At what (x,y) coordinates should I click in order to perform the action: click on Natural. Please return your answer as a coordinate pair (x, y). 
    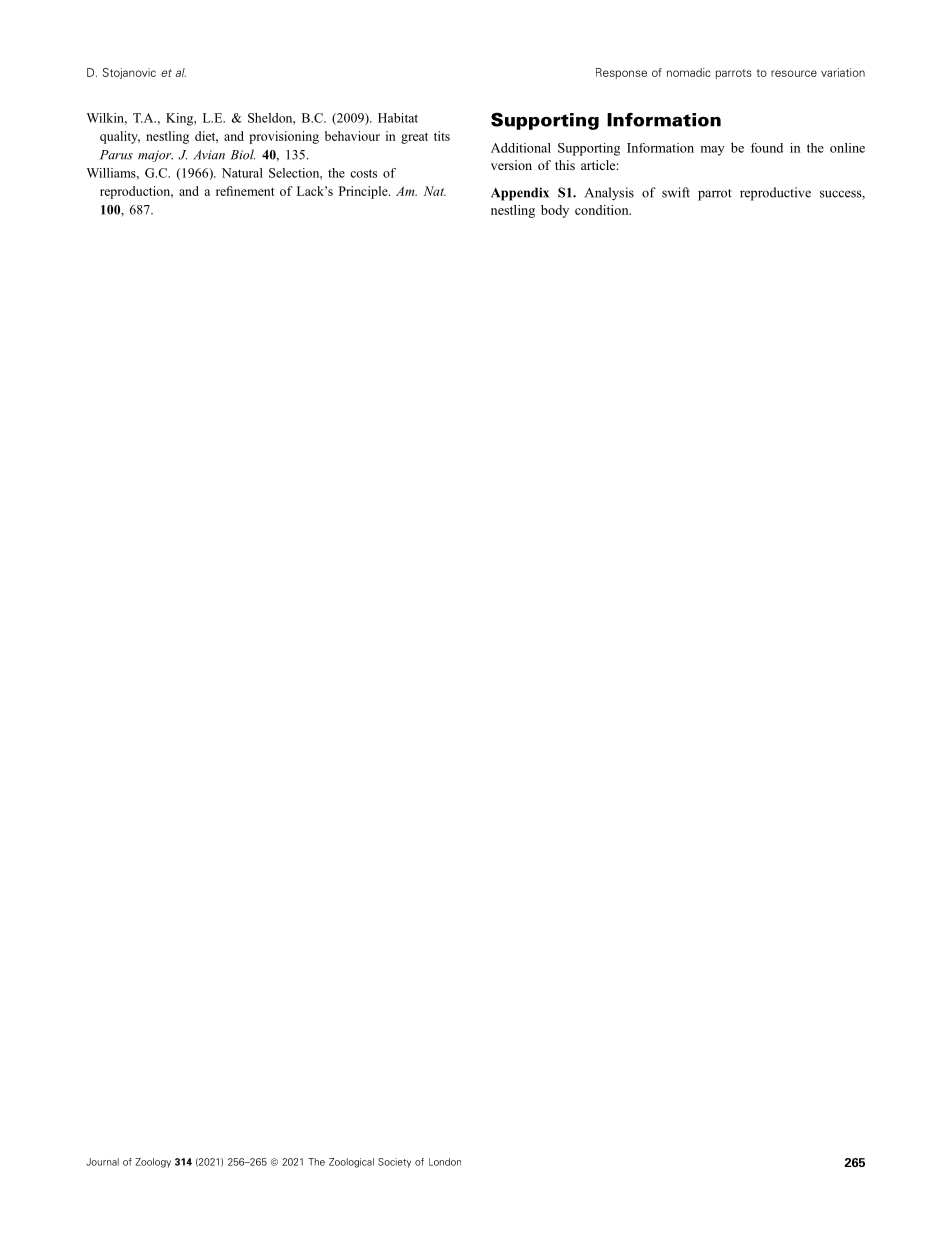
    Looking at the image, I should click on (242, 173).
